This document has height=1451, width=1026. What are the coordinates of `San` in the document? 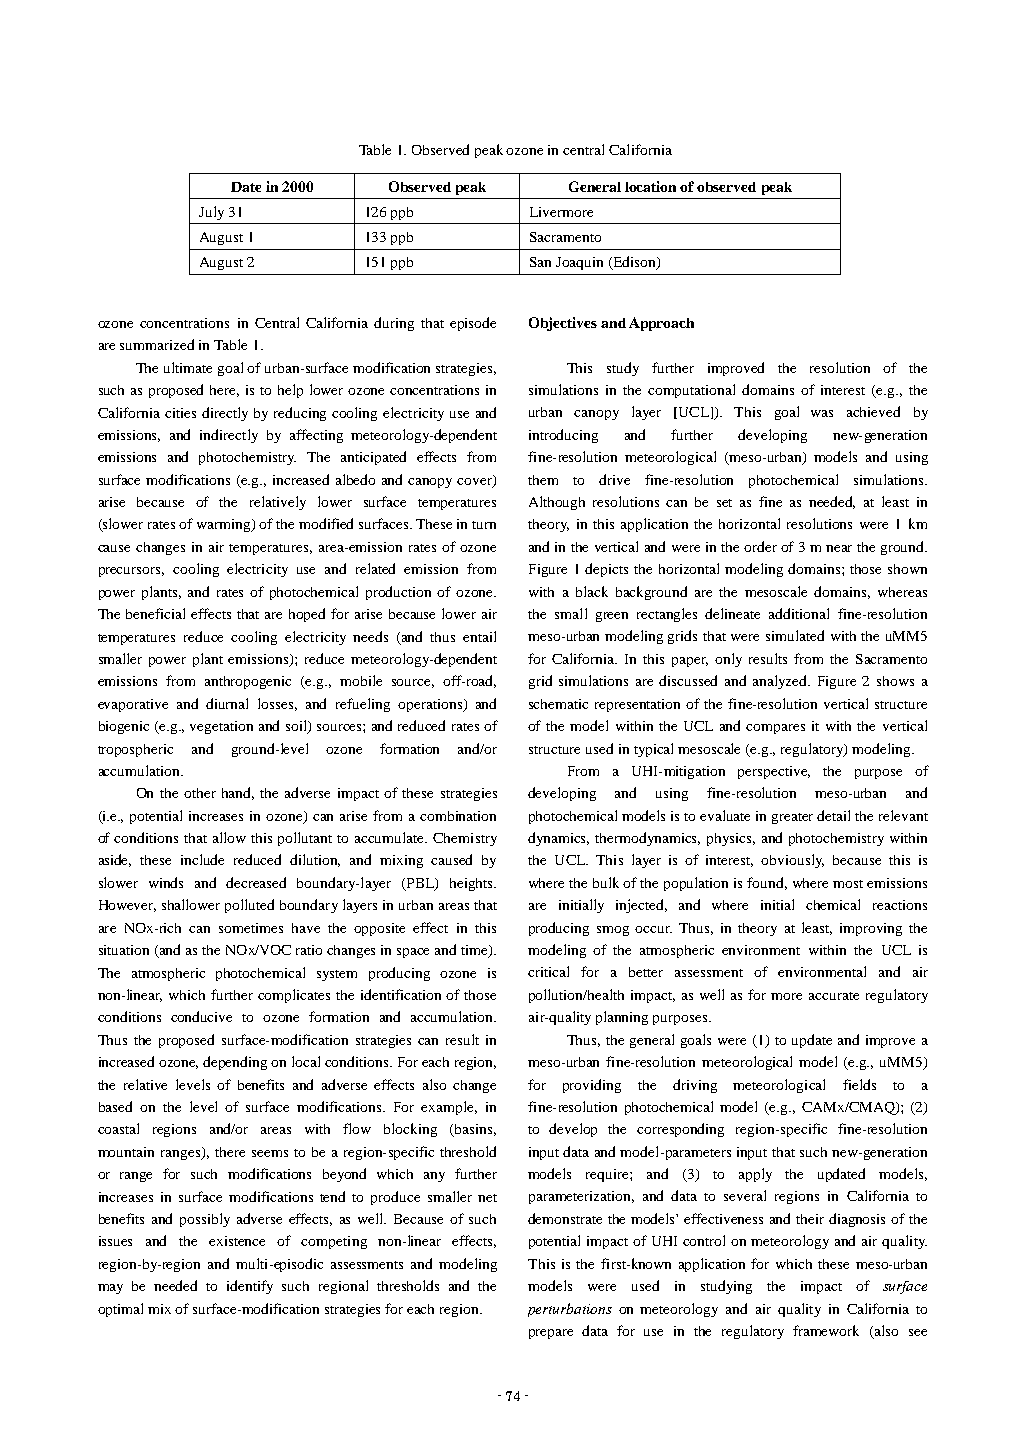 It's located at (540, 262).
